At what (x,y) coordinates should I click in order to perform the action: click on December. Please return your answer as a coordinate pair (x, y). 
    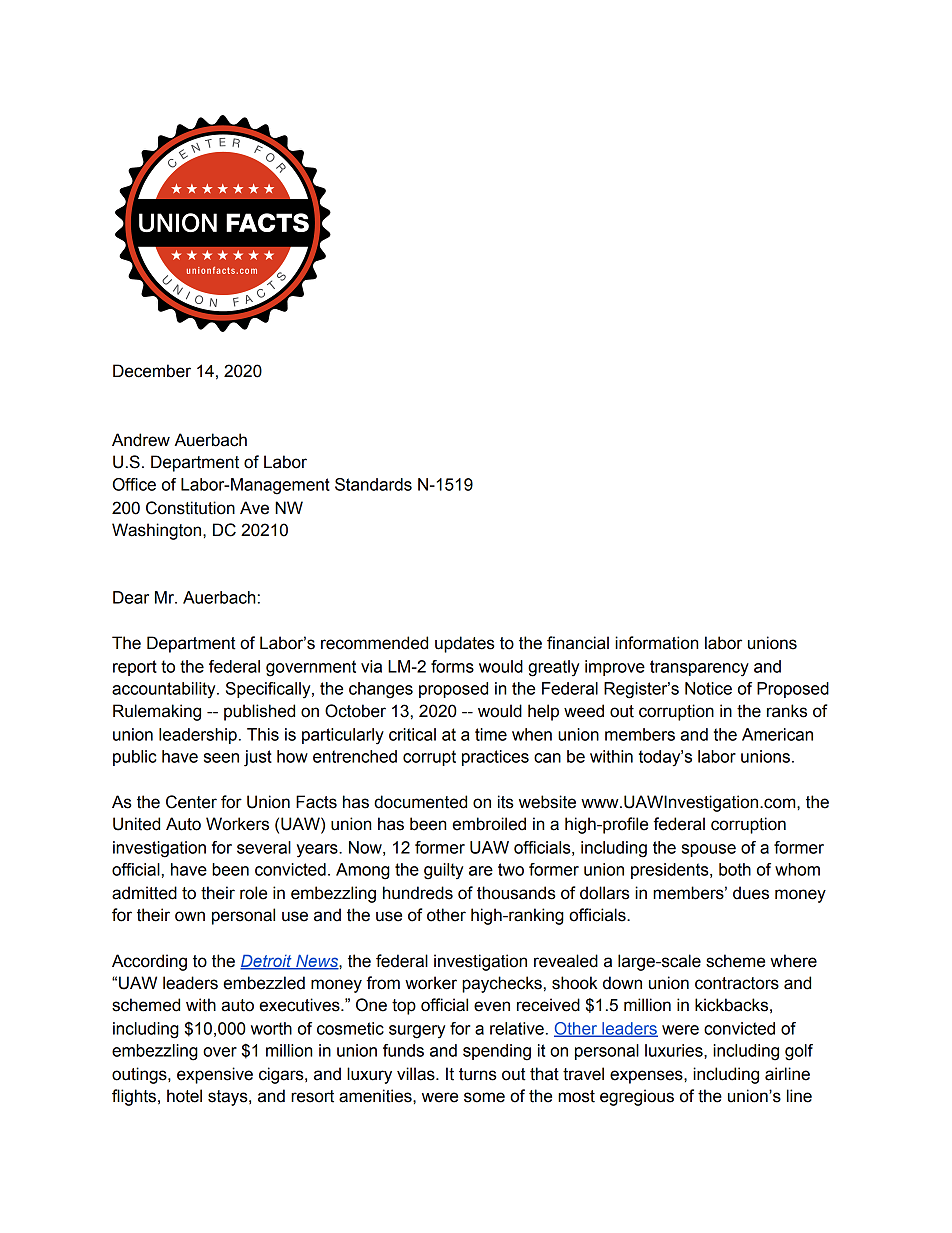
    Looking at the image, I should click on (152, 371).
